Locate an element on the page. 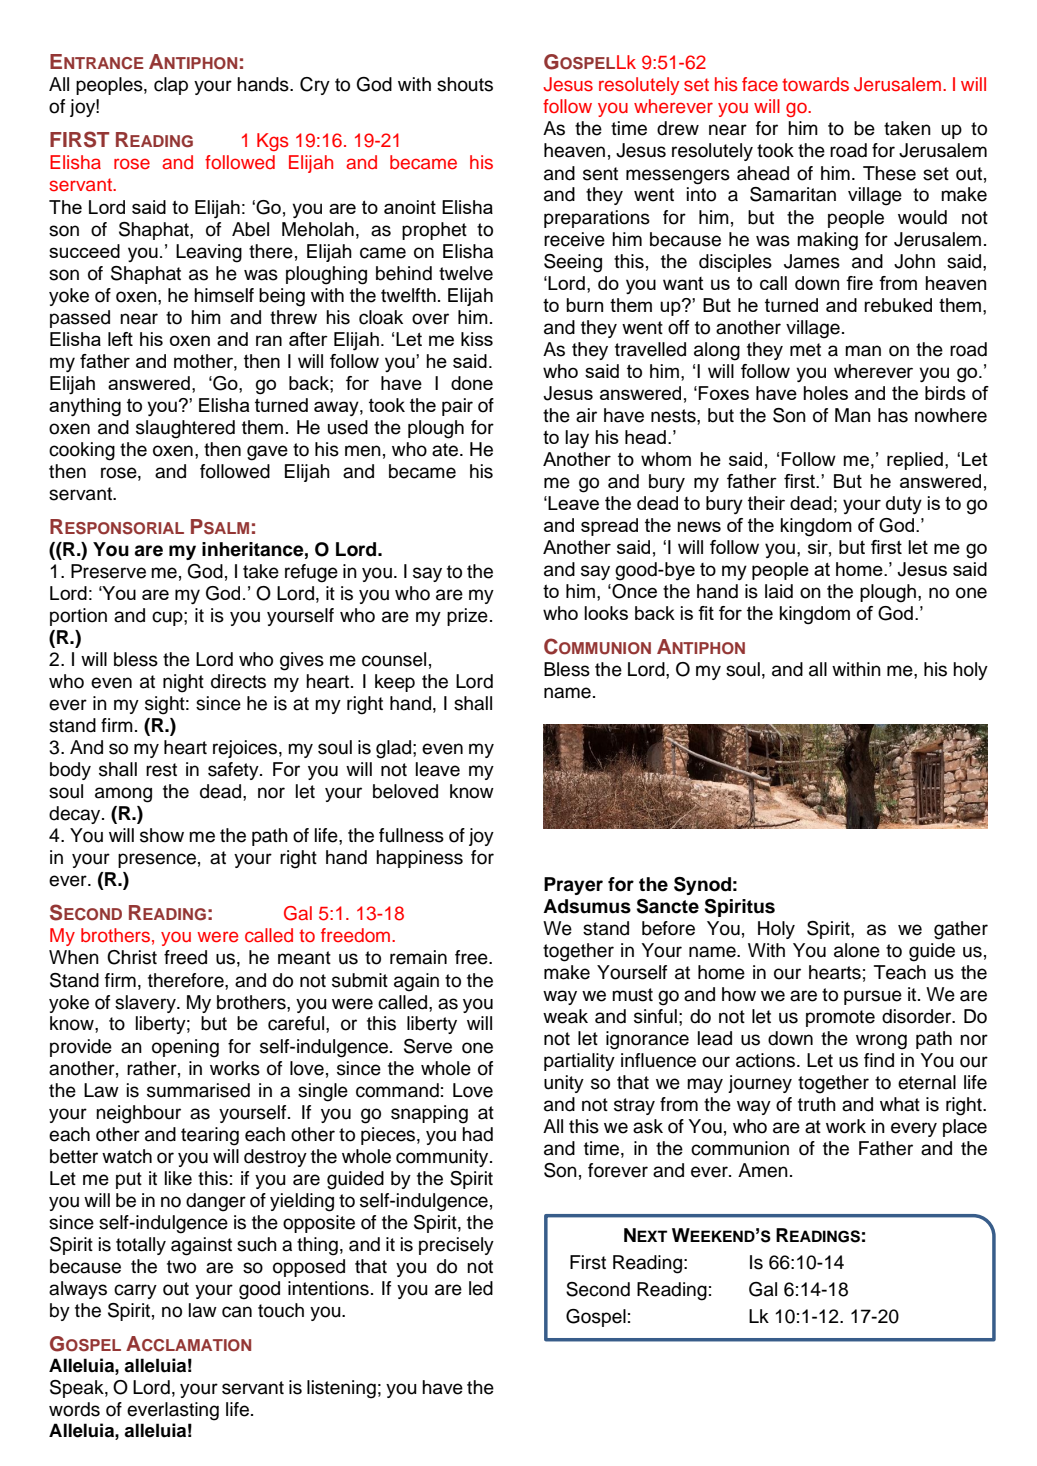 The width and height of the image is (1037, 1466). done is located at coordinates (472, 383).
